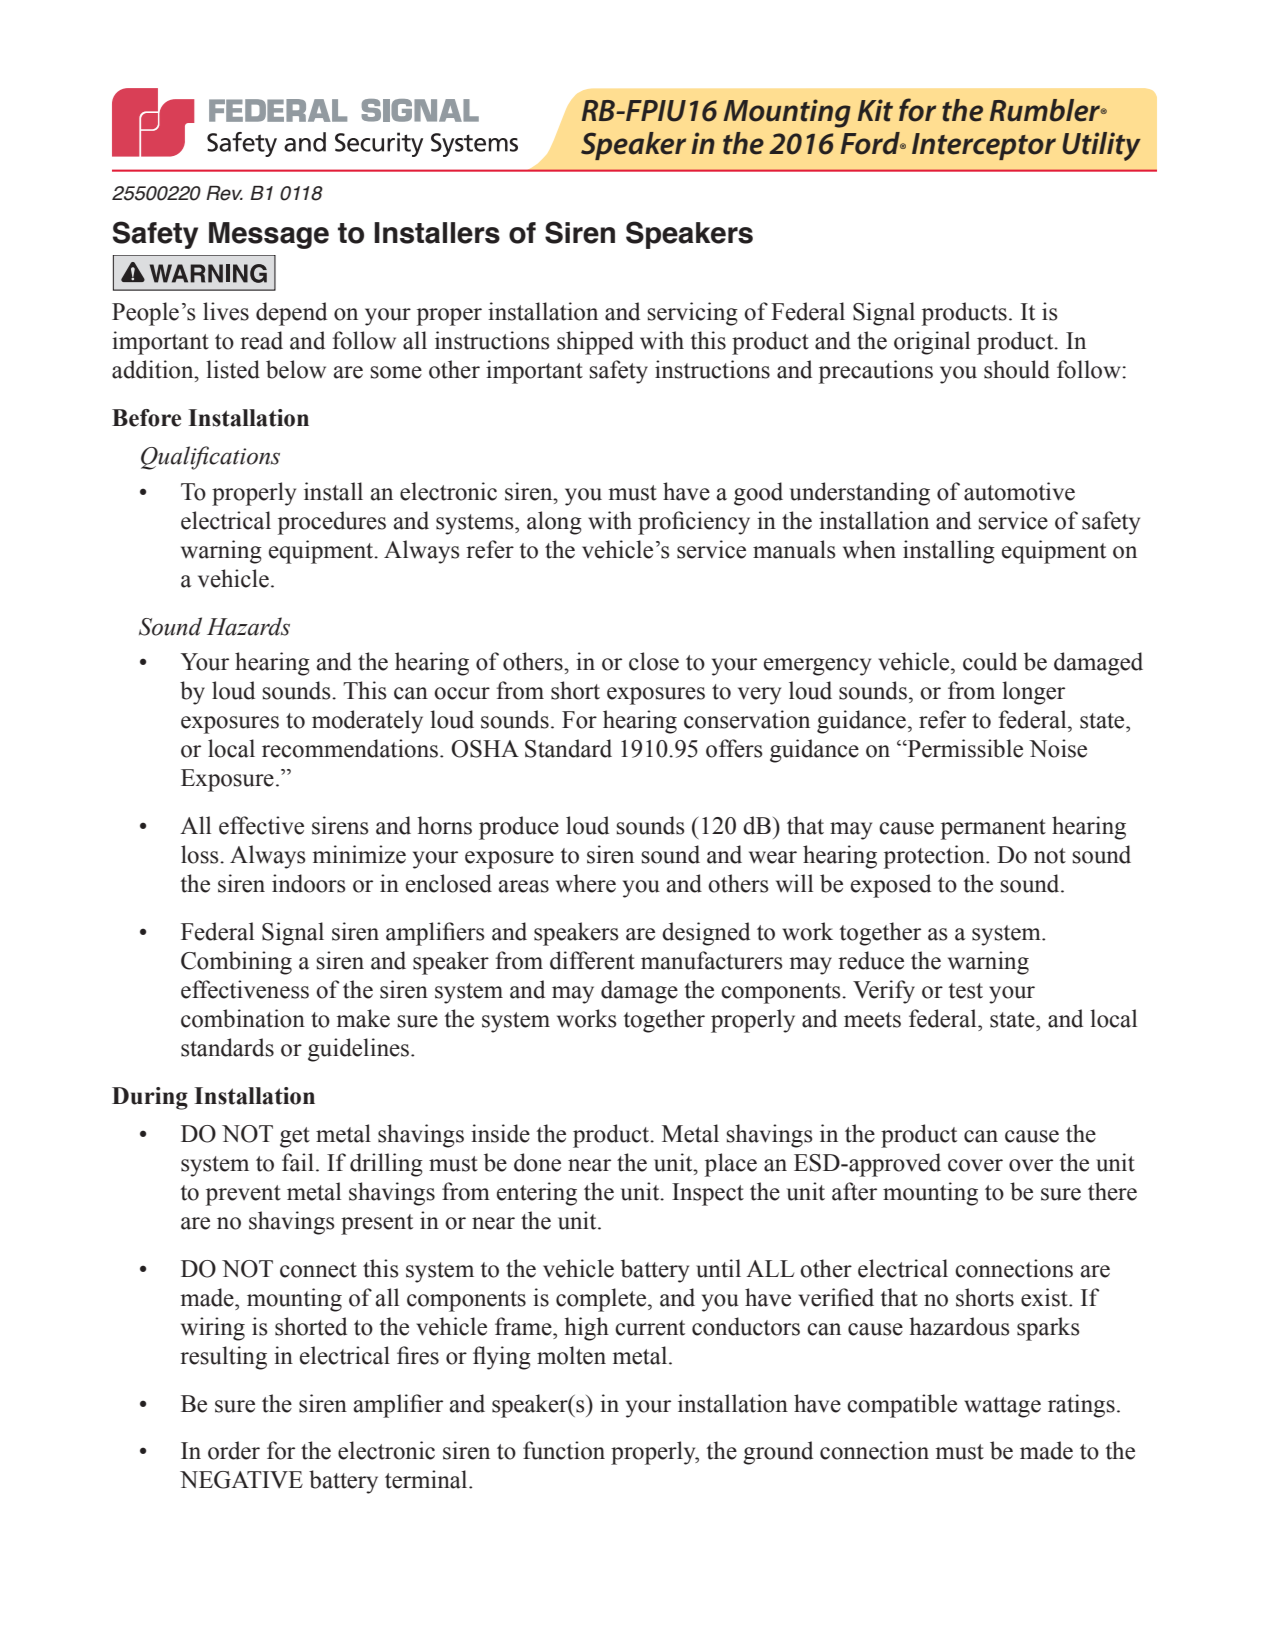  I want to click on there, so click(1112, 1191).
